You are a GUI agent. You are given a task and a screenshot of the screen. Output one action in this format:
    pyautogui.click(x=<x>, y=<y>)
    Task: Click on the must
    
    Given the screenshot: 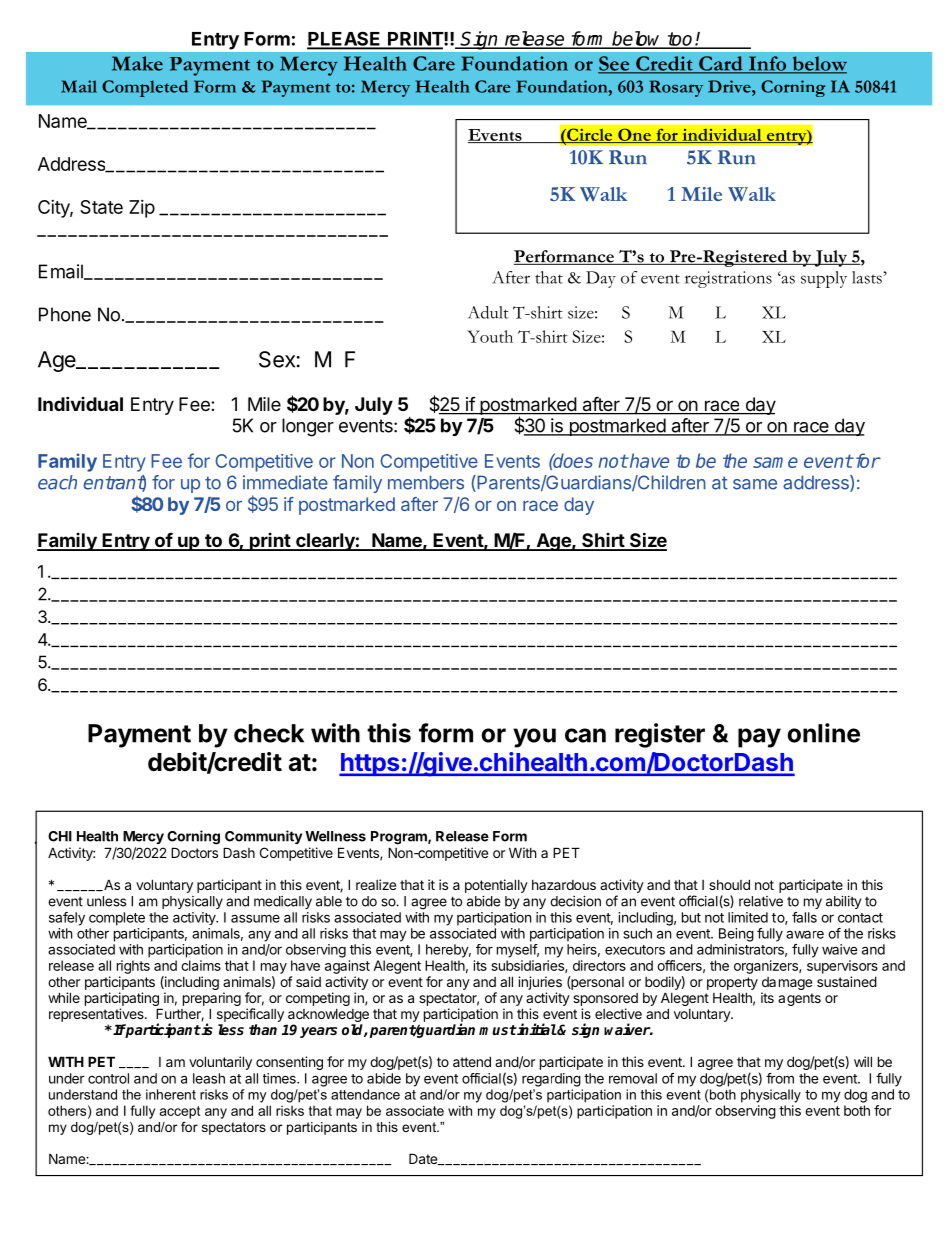 What is the action you would take?
    pyautogui.click(x=498, y=1030)
